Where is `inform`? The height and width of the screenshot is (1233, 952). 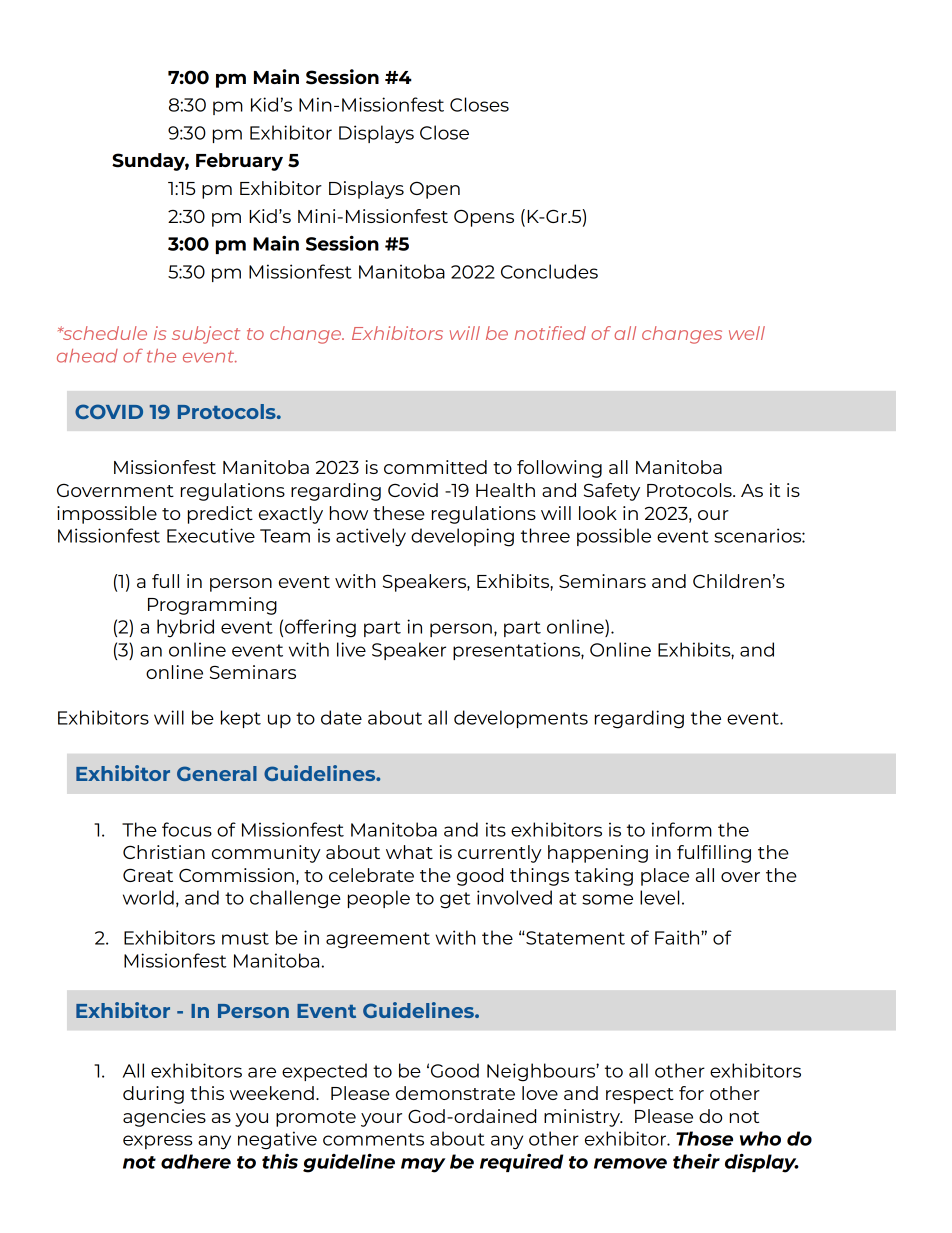
inform is located at coordinates (682, 829).
